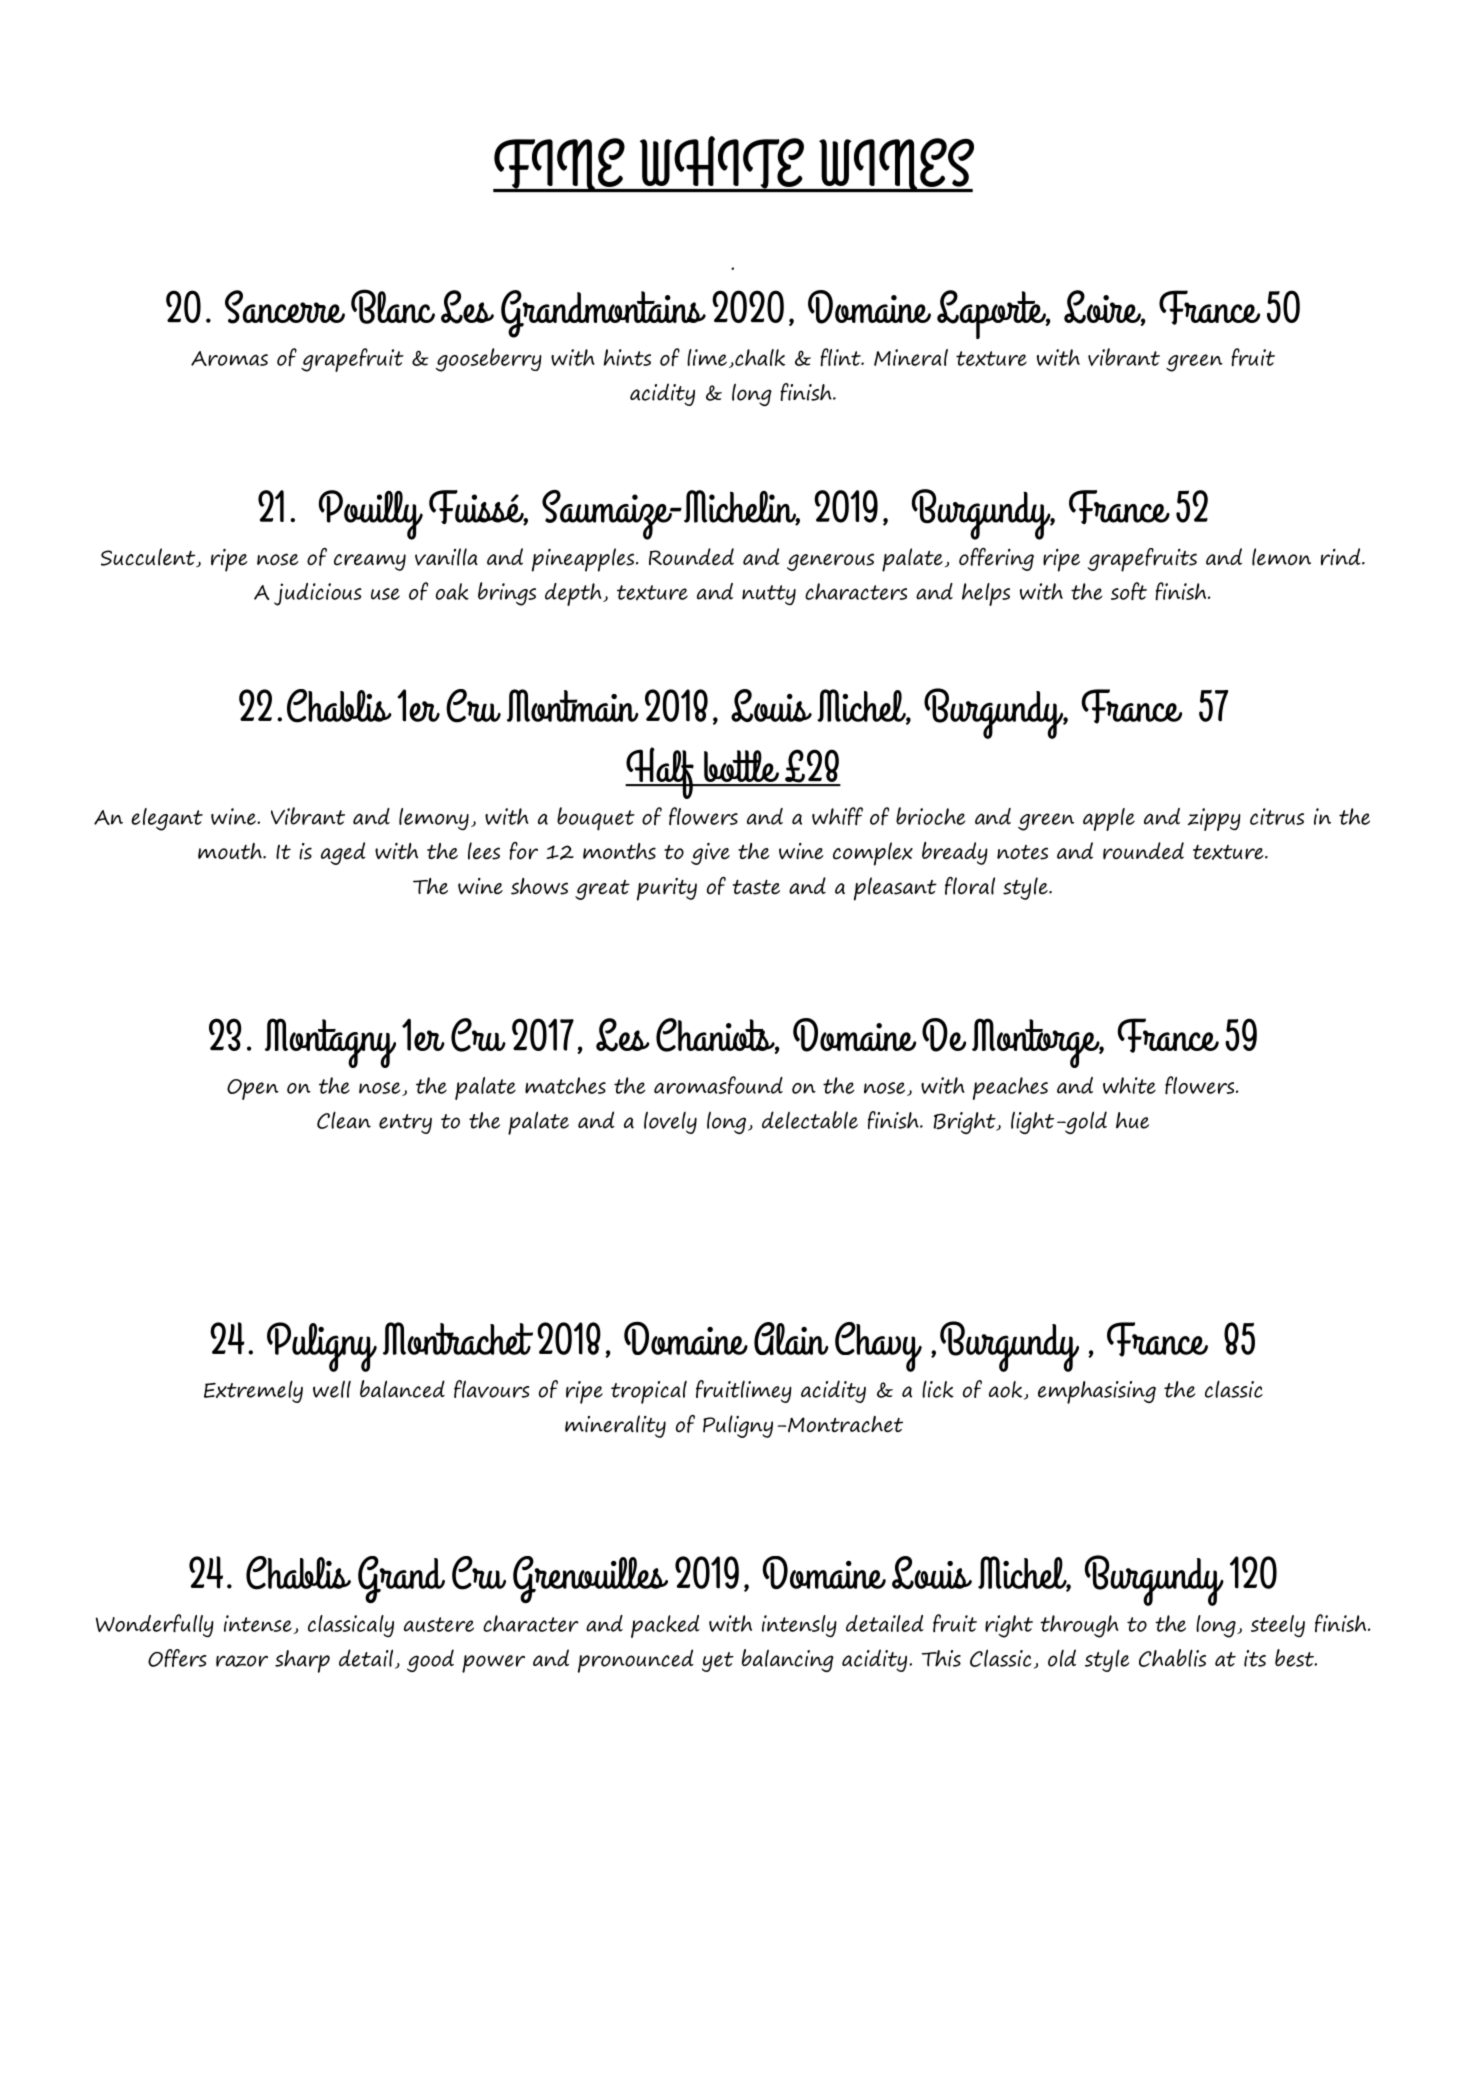  Describe the element at coordinates (769, 595) in the image. I see `nutty` at that location.
